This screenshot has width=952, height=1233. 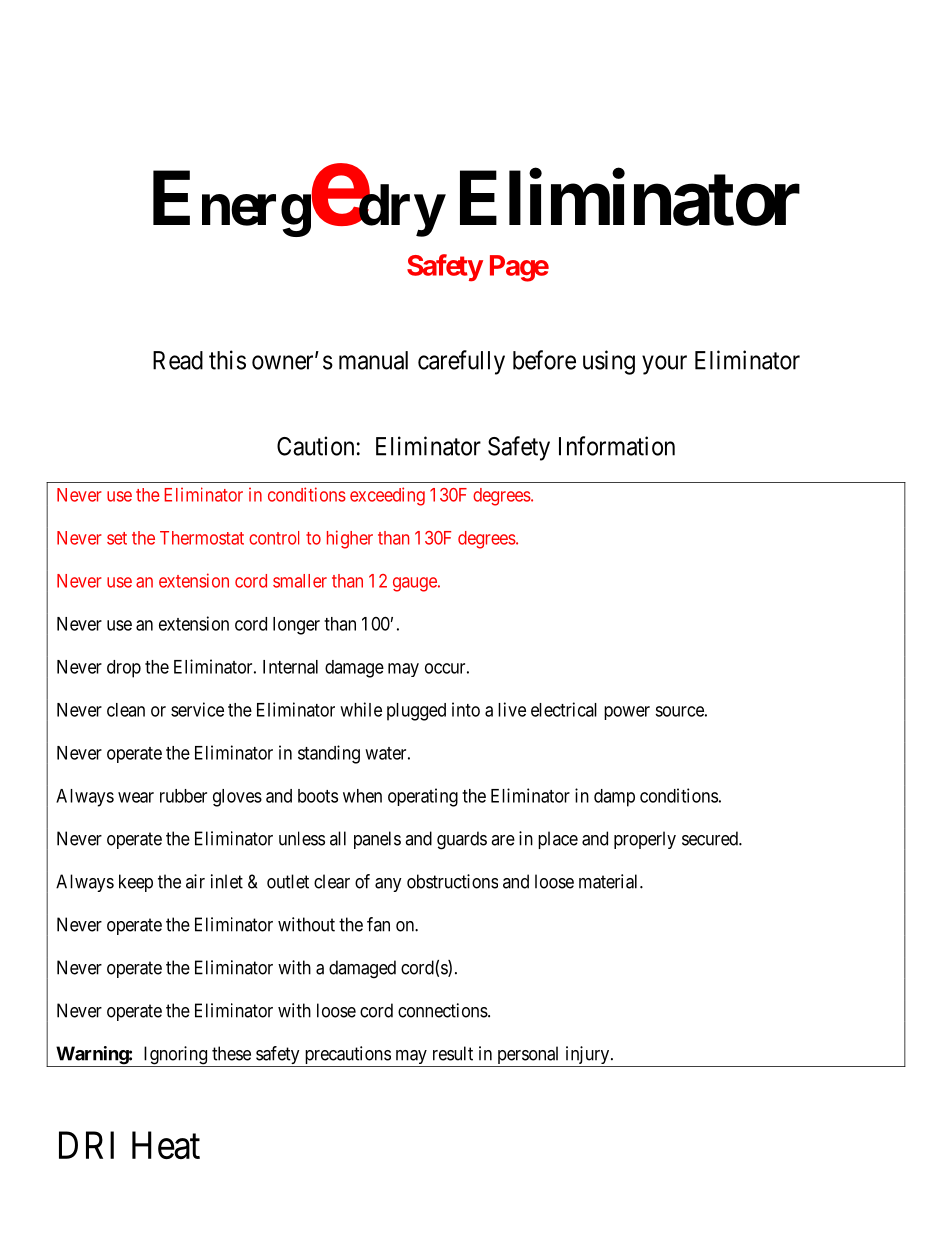 What do you see at coordinates (166, 1145) in the screenshot?
I see `Heat` at bounding box center [166, 1145].
